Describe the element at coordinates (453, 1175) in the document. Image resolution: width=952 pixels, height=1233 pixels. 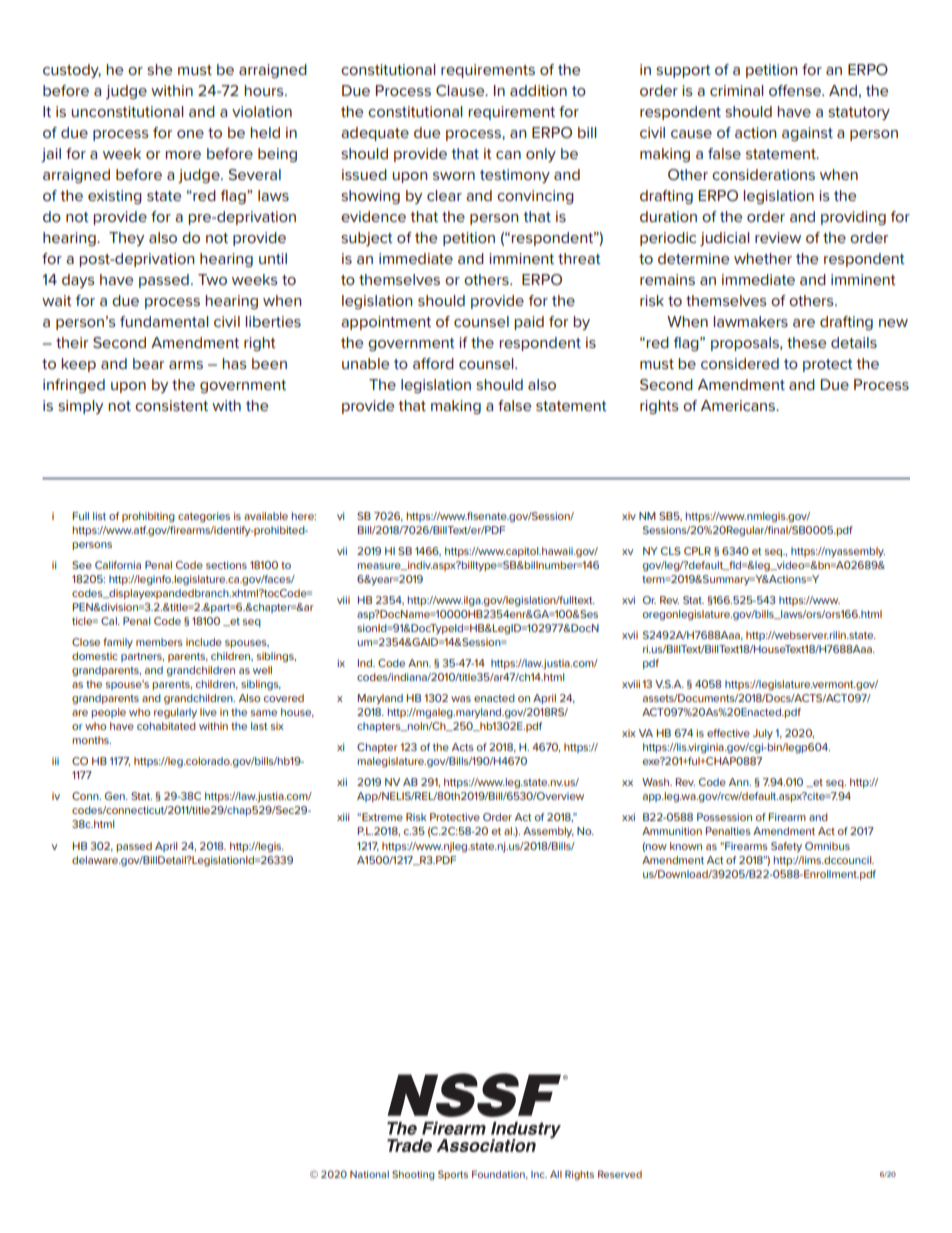
I see `Sports` at that location.
